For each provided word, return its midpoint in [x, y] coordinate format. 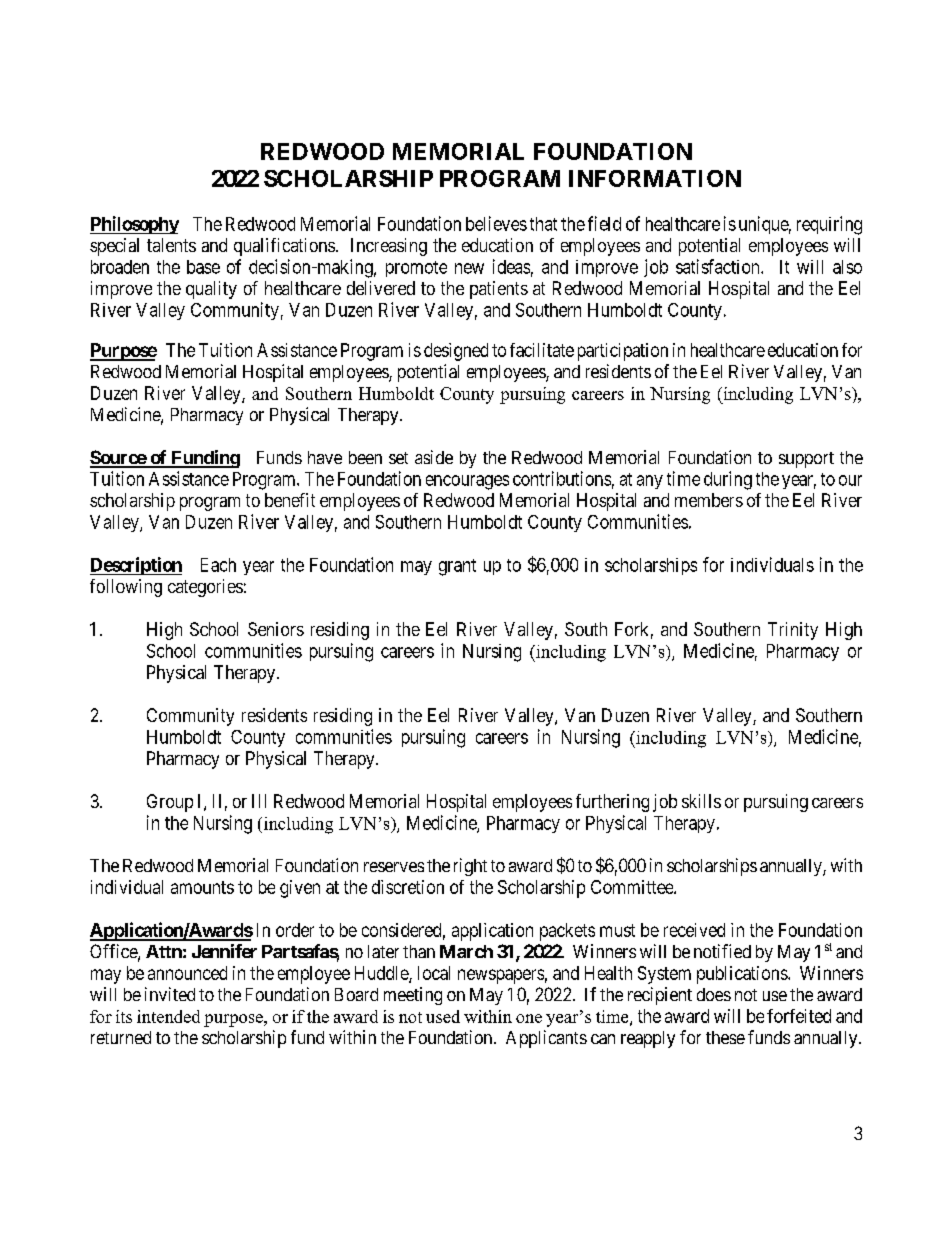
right [470, 867]
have [325, 457]
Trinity [793, 631]
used [443, 1016]
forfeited [799, 1016]
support [806, 460]
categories [205, 588]
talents [171, 245]
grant [457, 567]
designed [456, 352]
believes [496, 223]
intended [168, 1016]
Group [170, 803]
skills [701, 801]
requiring [829, 225]
